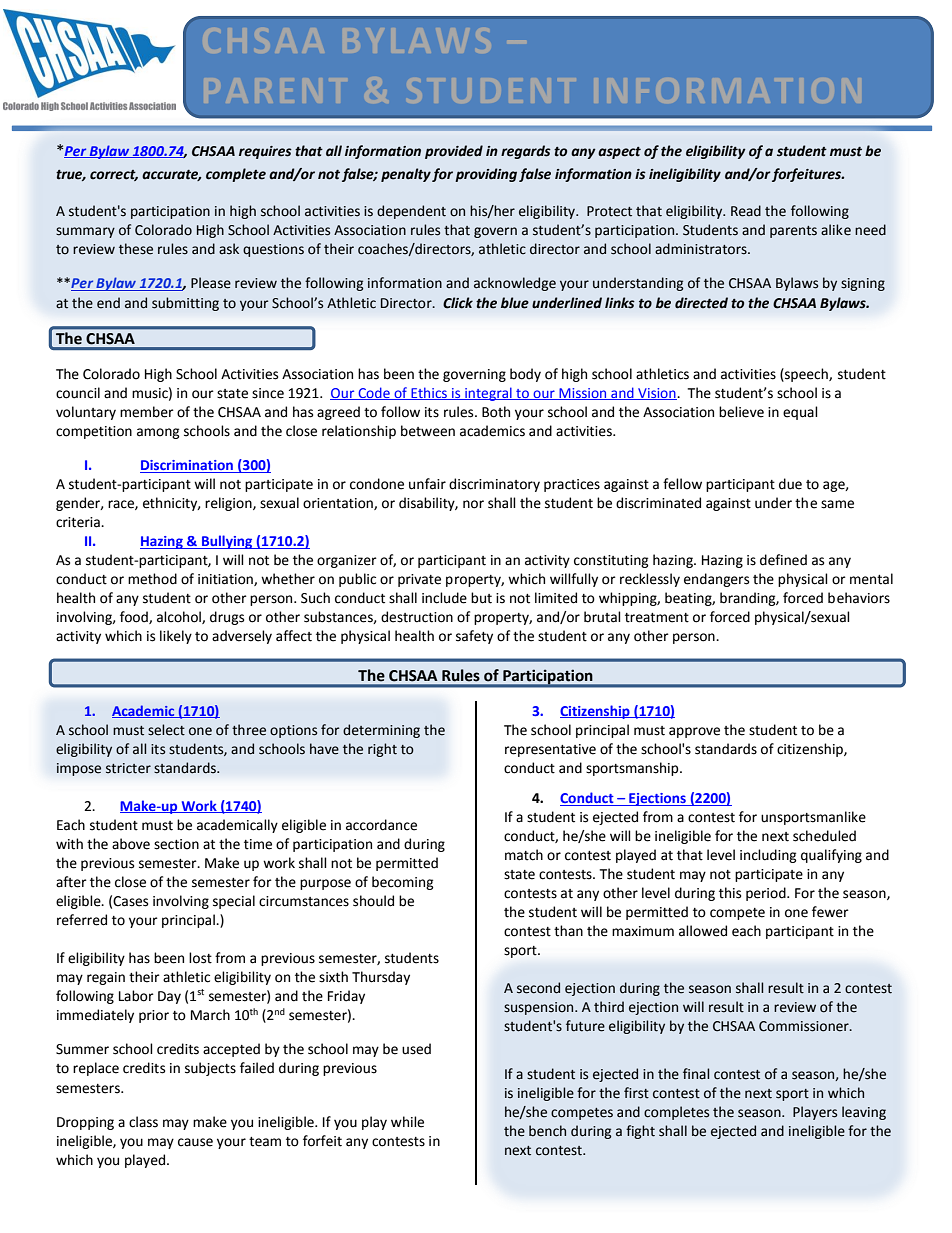 This document has width=952, height=1233. I want to click on correct, so click(114, 175).
